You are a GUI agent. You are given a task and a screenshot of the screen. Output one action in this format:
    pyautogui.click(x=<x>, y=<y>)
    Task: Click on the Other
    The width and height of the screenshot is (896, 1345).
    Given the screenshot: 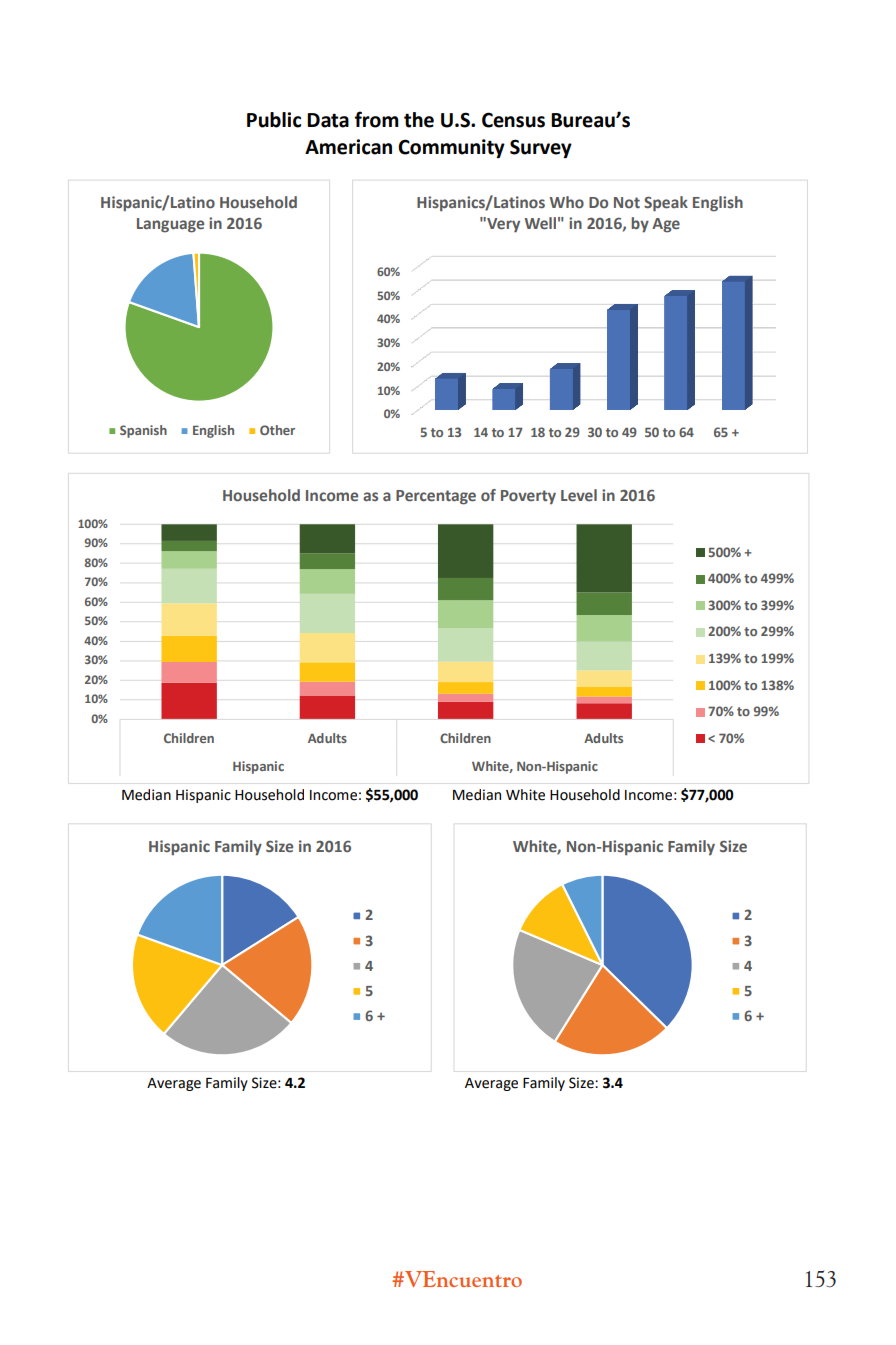 What is the action you would take?
    pyautogui.click(x=277, y=430)
